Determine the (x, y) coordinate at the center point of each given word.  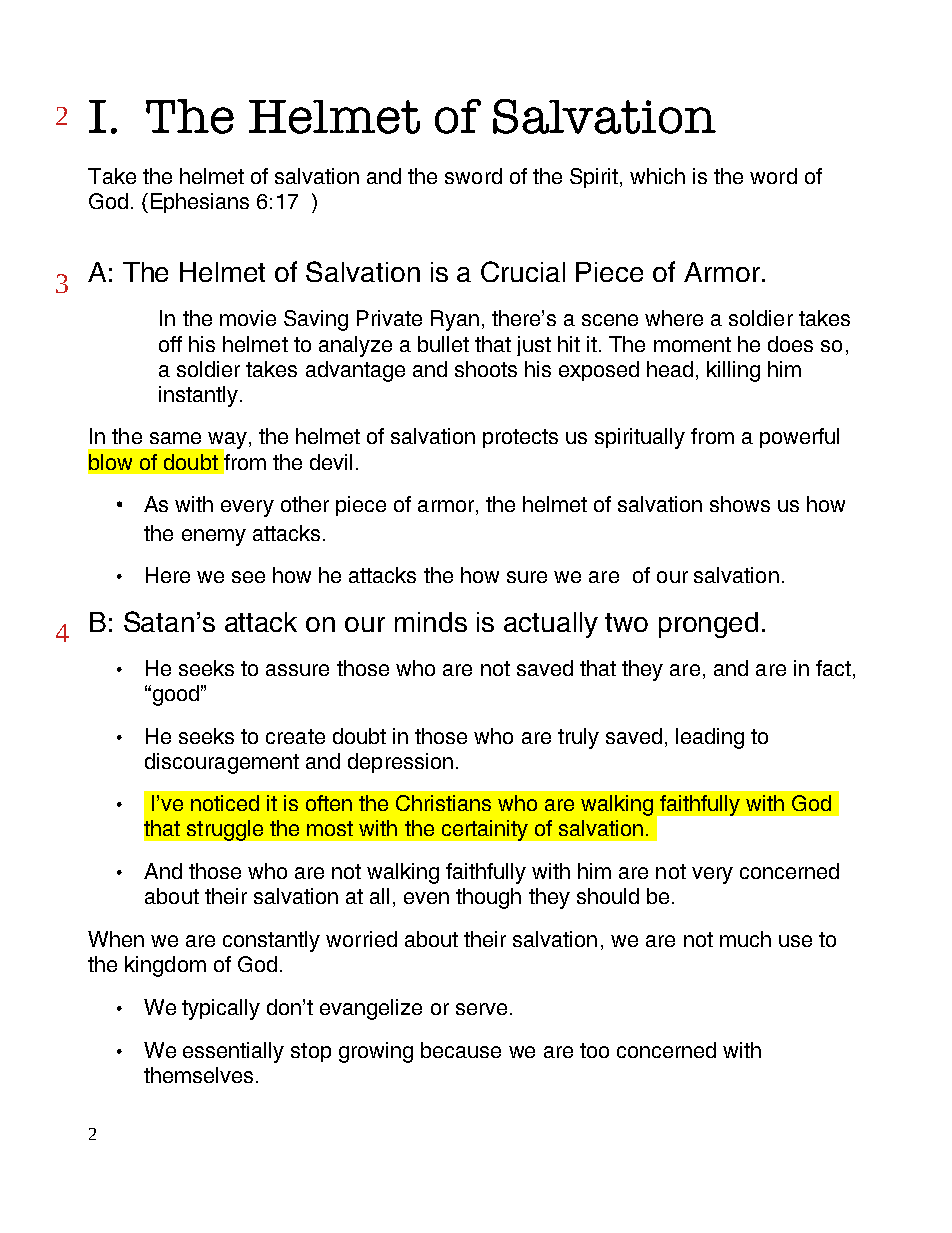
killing (733, 371)
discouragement (222, 763)
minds (431, 622)
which (657, 176)
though (488, 898)
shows (740, 504)
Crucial (523, 271)
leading (710, 738)
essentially (233, 1052)
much (745, 939)
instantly (198, 396)
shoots (486, 369)
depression (400, 763)
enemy (214, 537)
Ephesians (197, 203)
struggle (225, 830)
